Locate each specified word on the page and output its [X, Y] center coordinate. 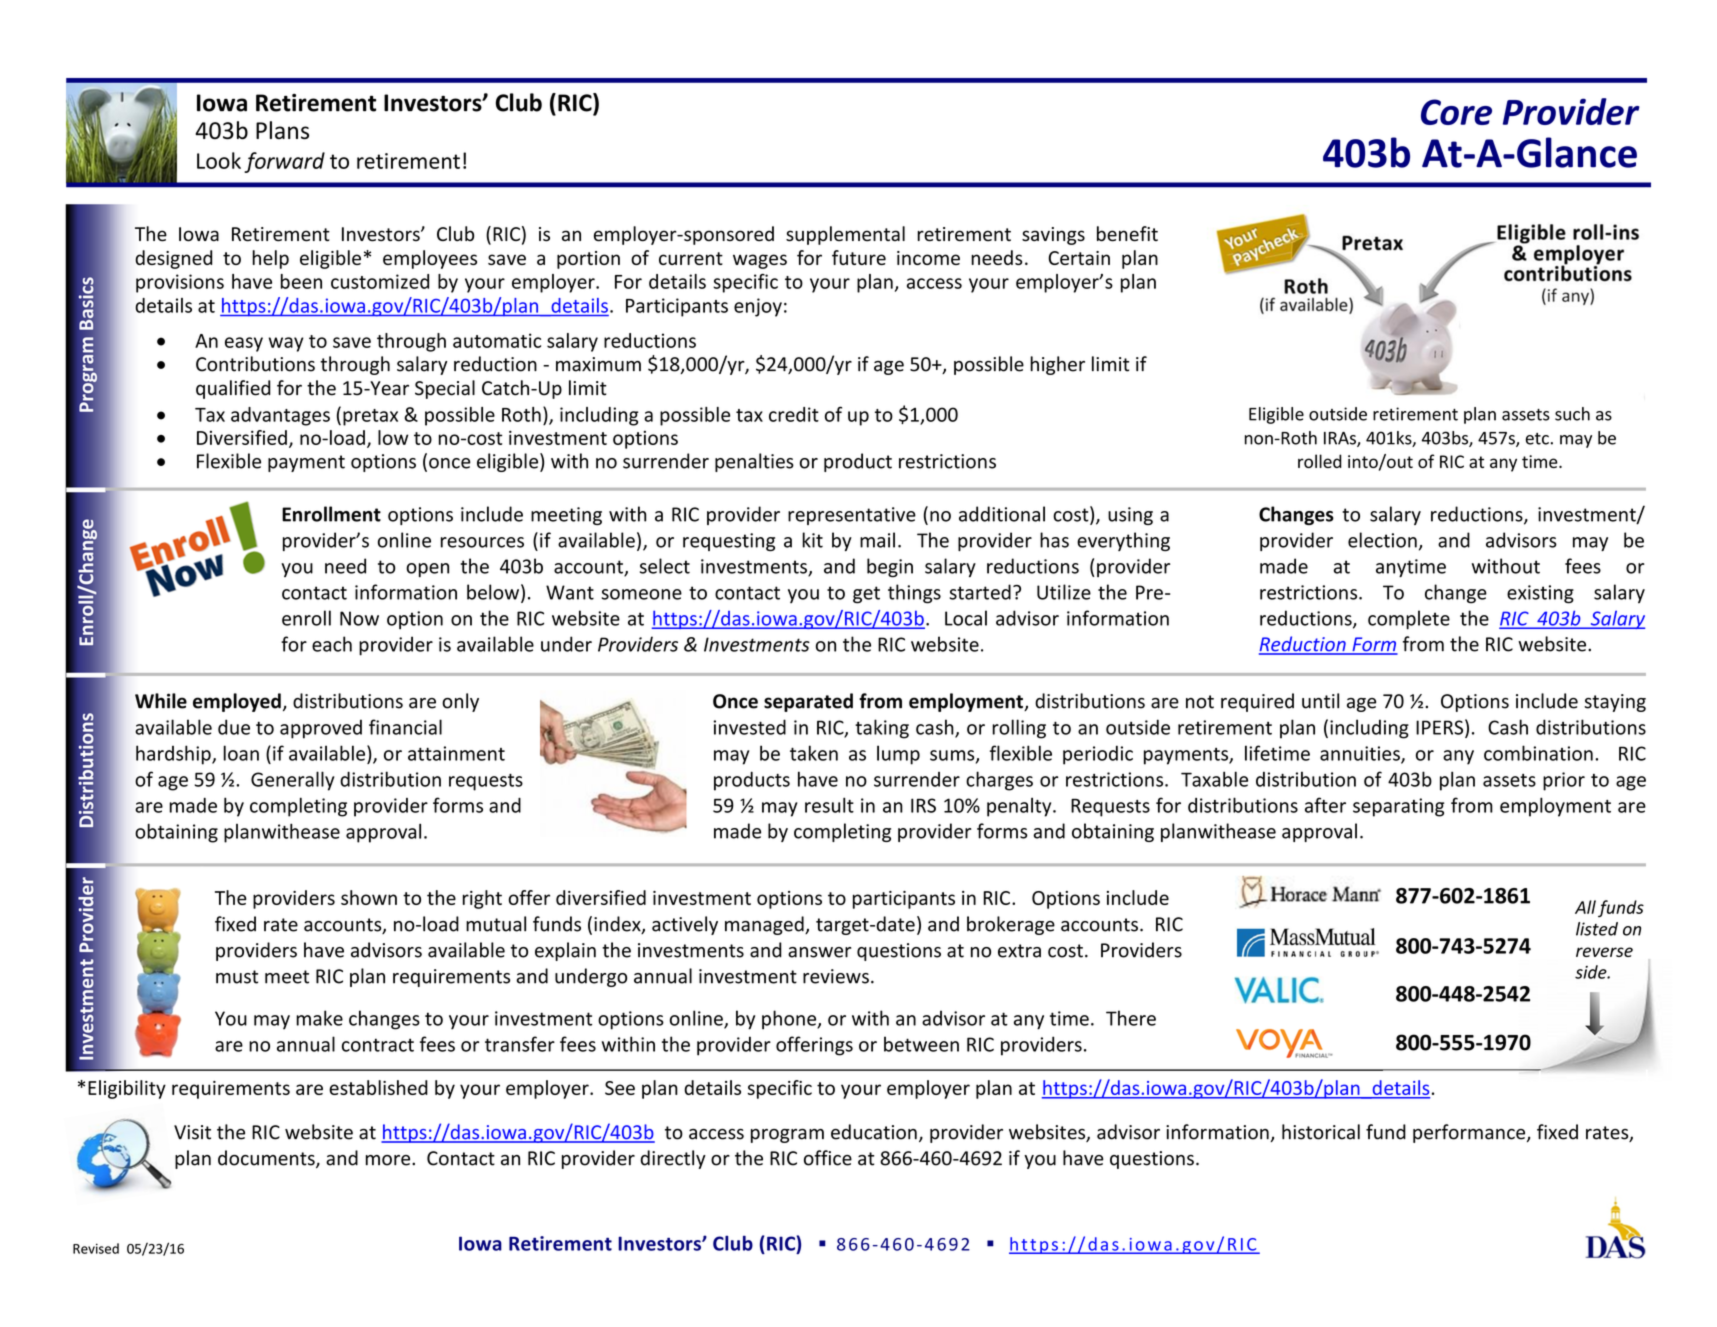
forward [284, 162]
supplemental [845, 235]
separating [1398, 807]
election [1382, 540]
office [828, 1158]
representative [852, 516]
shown [369, 897]
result [829, 805]
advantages [280, 416]
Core [1456, 112]
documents [267, 1159]
